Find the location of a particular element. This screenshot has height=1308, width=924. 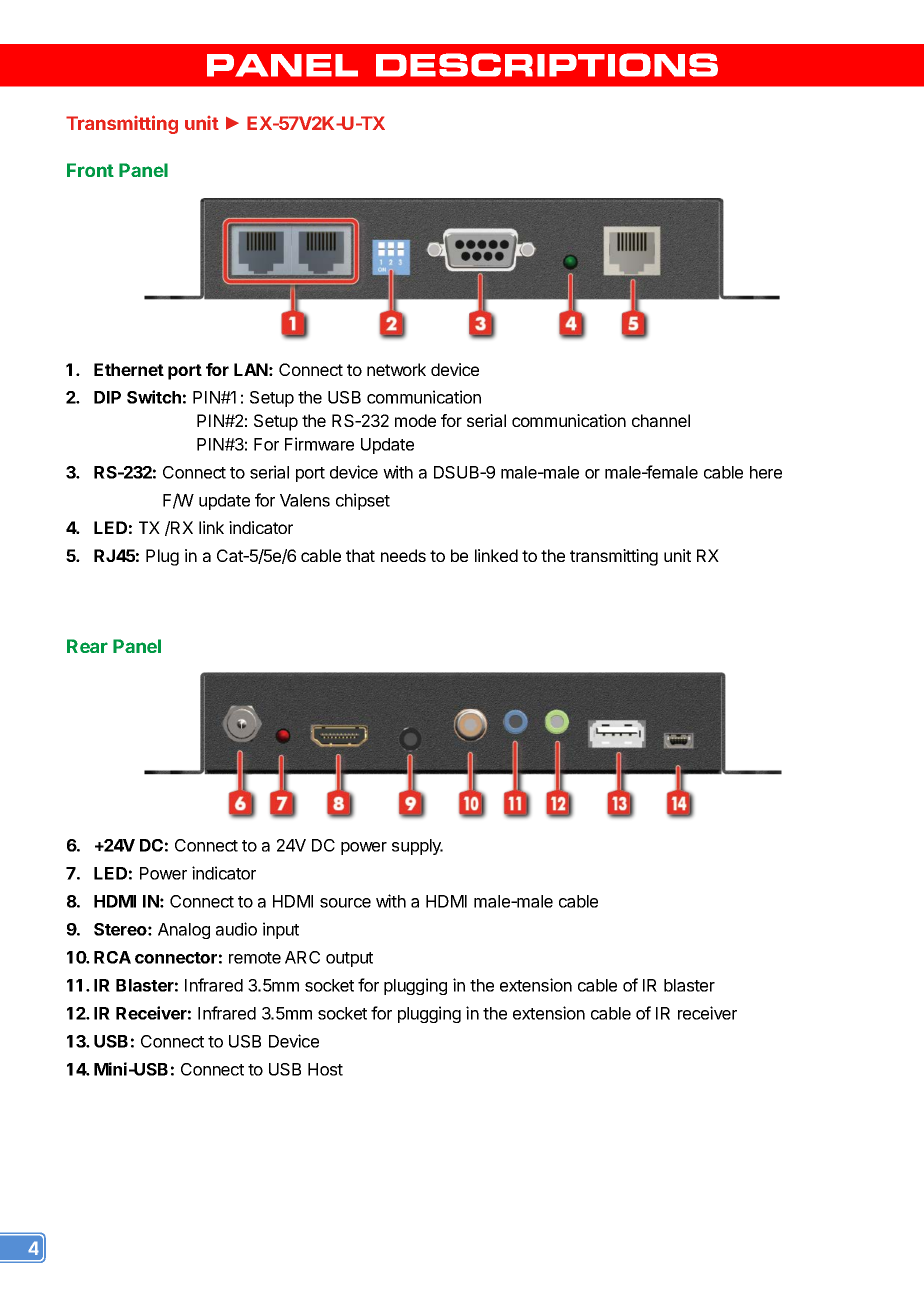

needs is located at coordinates (403, 555).
